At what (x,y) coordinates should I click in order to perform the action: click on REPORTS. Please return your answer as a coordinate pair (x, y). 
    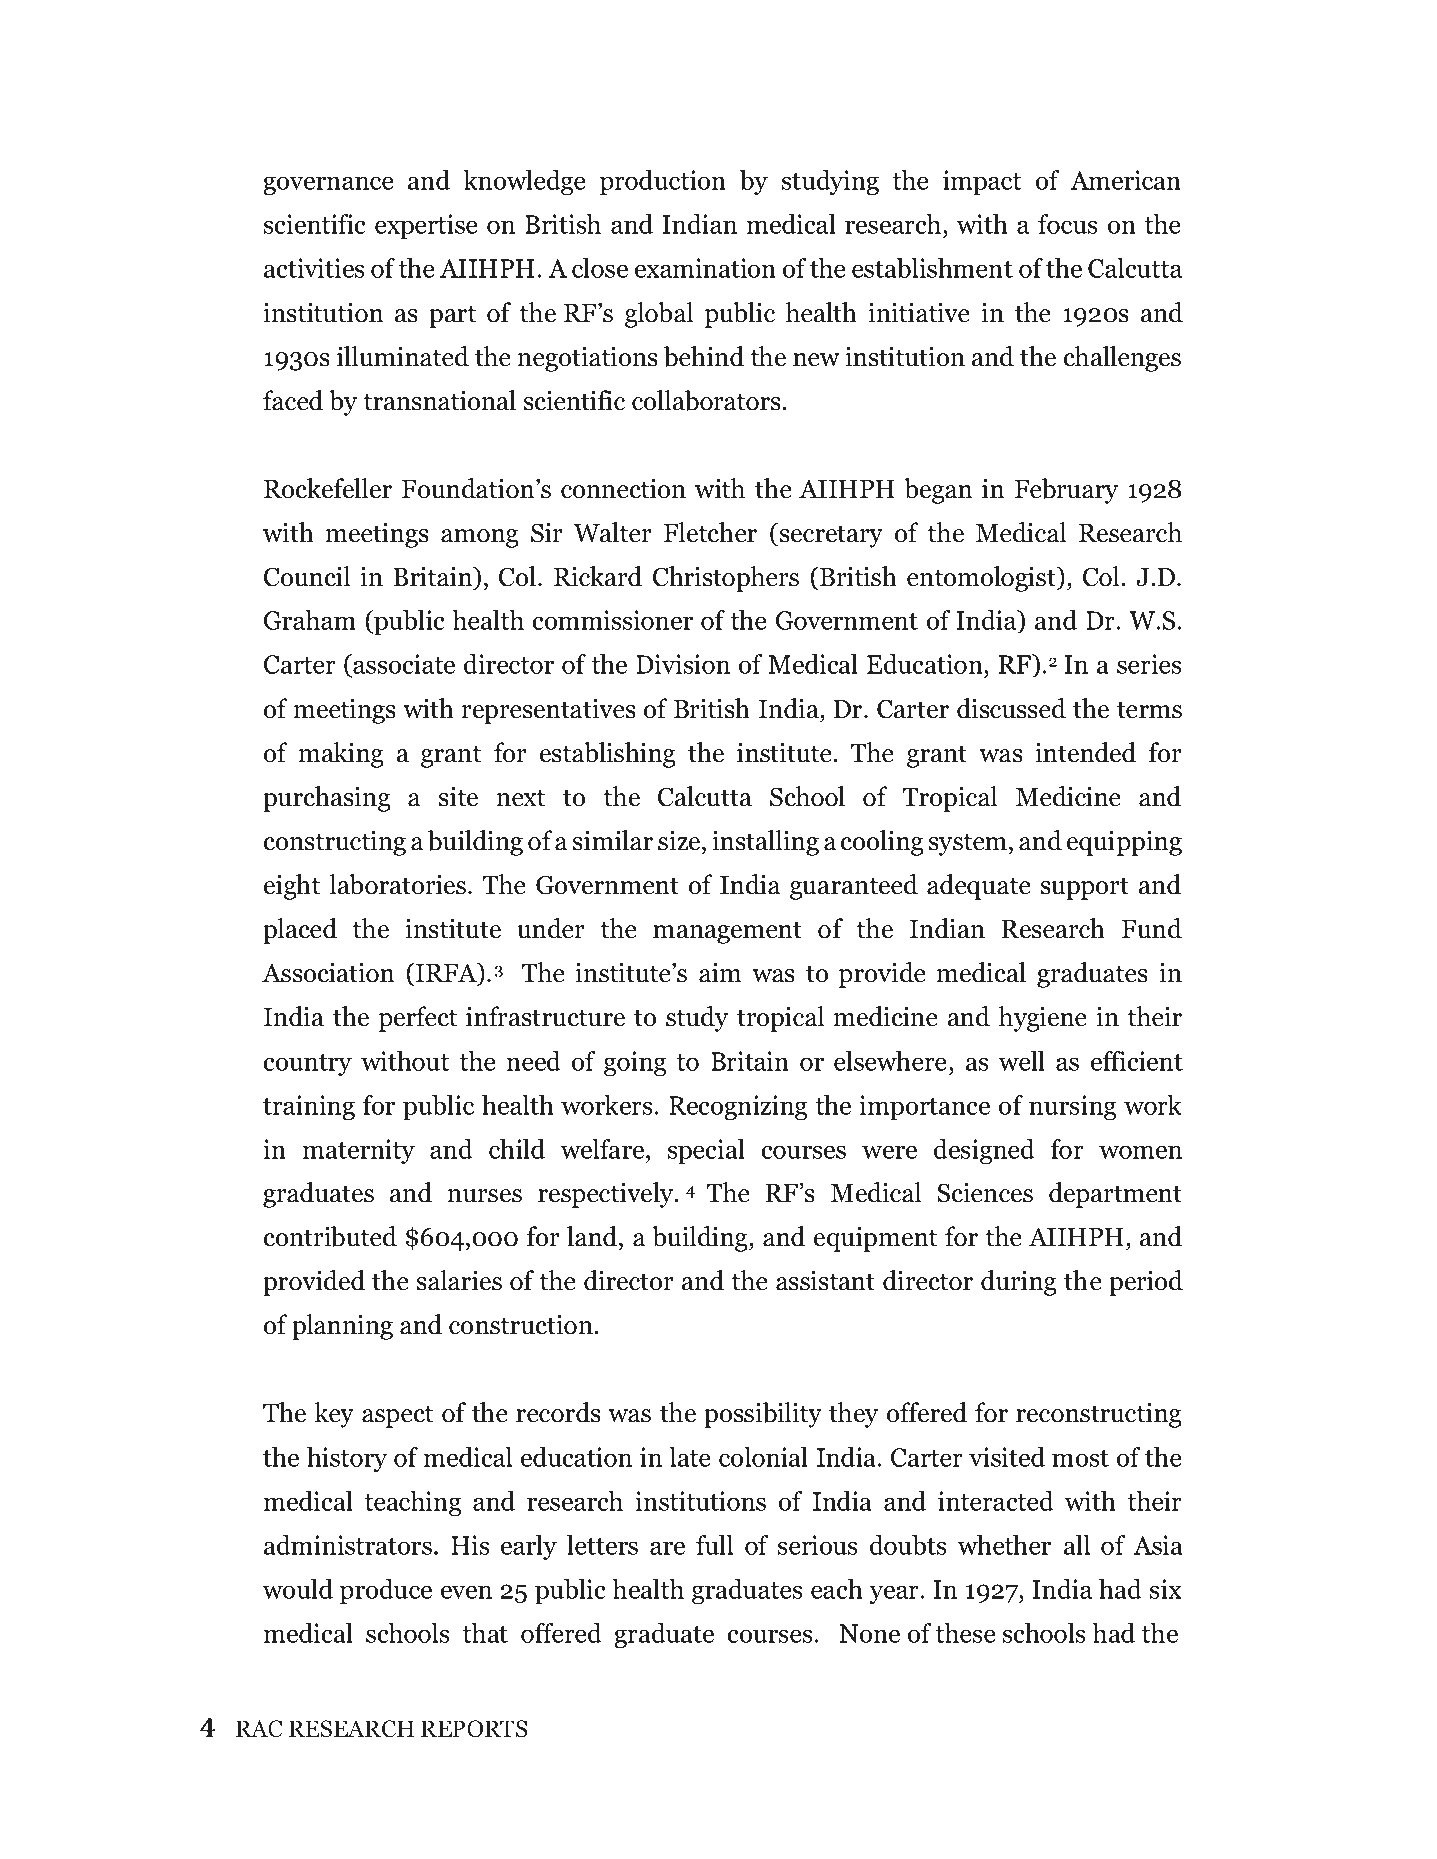
    Looking at the image, I should click on (474, 1729).
